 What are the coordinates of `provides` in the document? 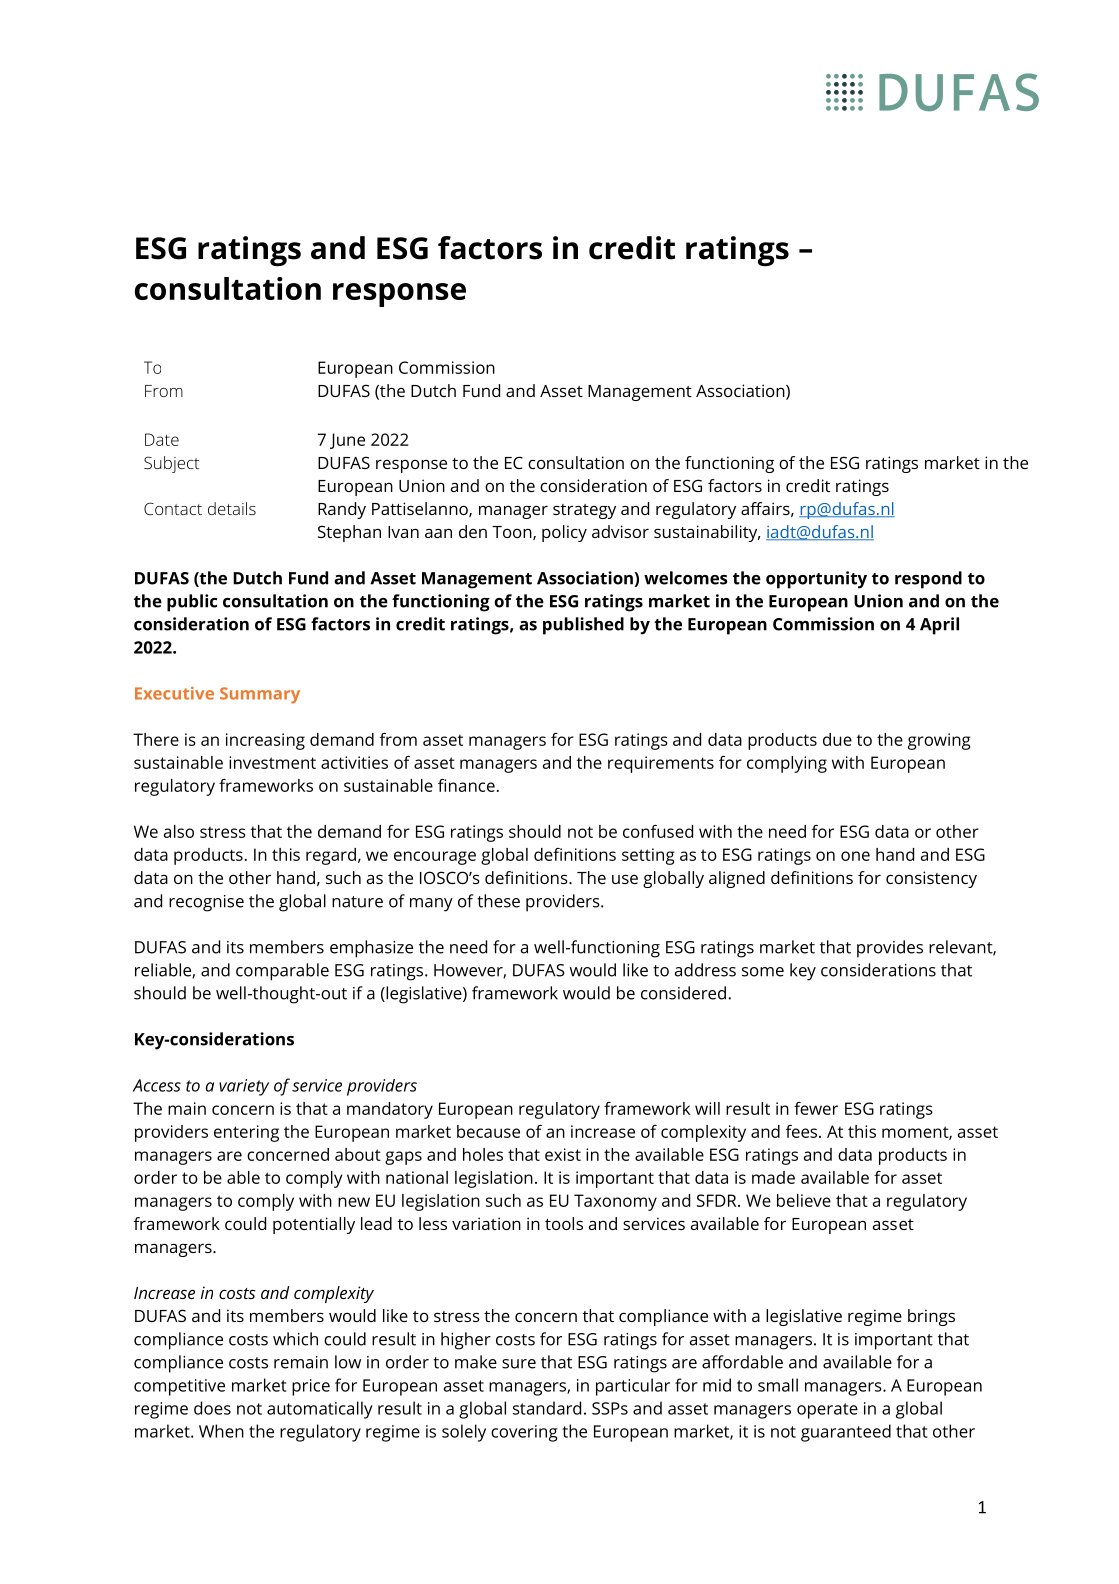 It's located at (890, 949).
